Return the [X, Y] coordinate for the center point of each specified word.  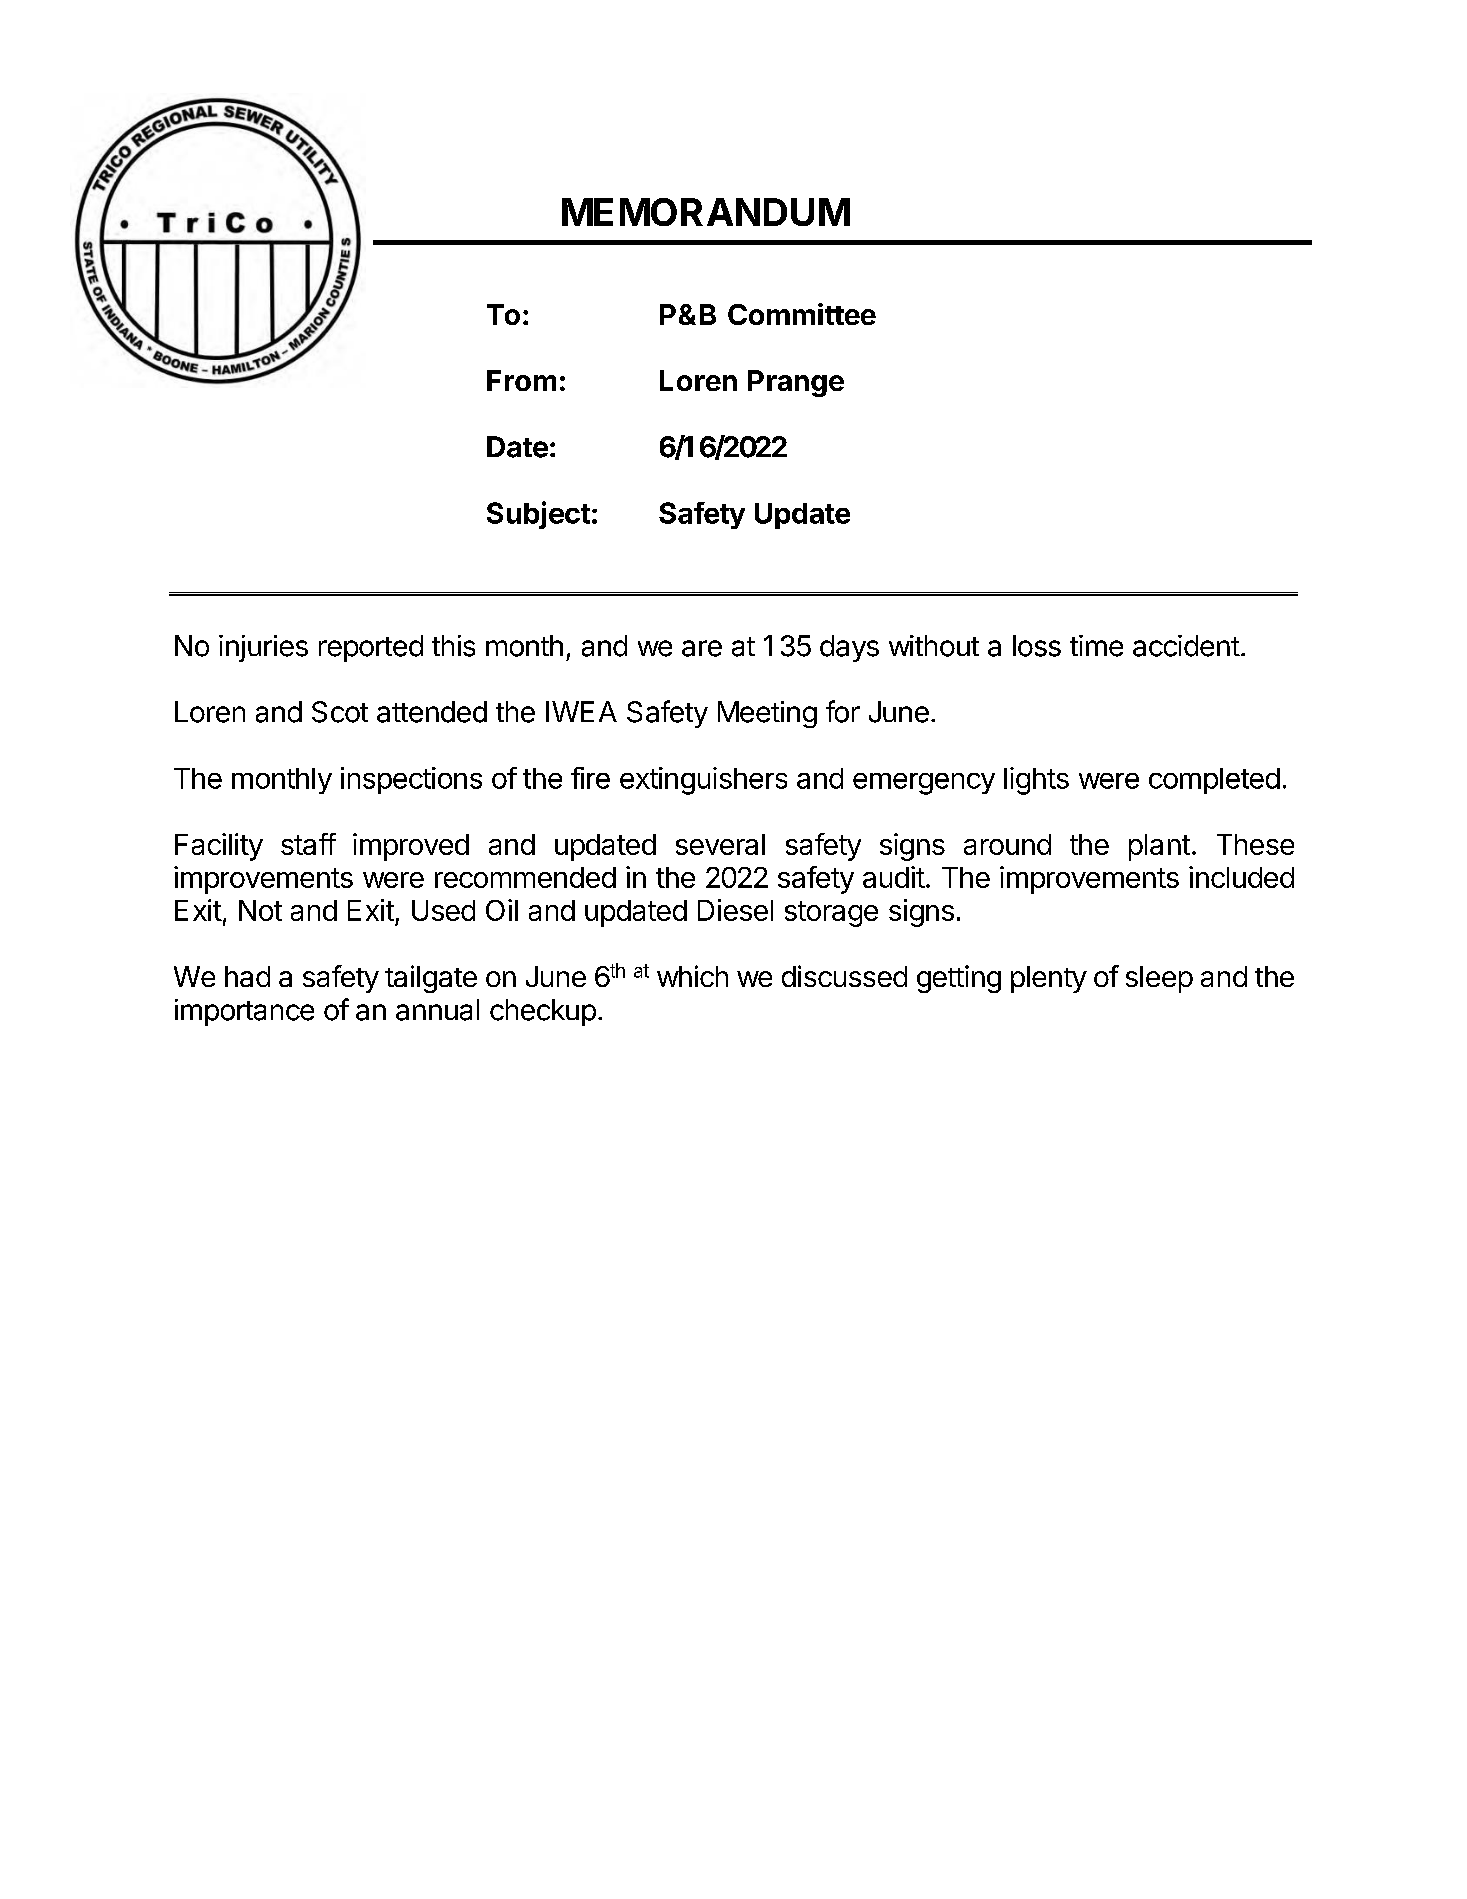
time [1096, 646]
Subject [538, 515]
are [702, 648]
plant [1159, 847]
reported [371, 648]
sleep [1159, 979]
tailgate [431, 979]
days [849, 648]
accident [1186, 646]
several [720, 844]
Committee [802, 314]
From [521, 380]
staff [308, 844]
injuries [263, 648]
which [692, 976]
